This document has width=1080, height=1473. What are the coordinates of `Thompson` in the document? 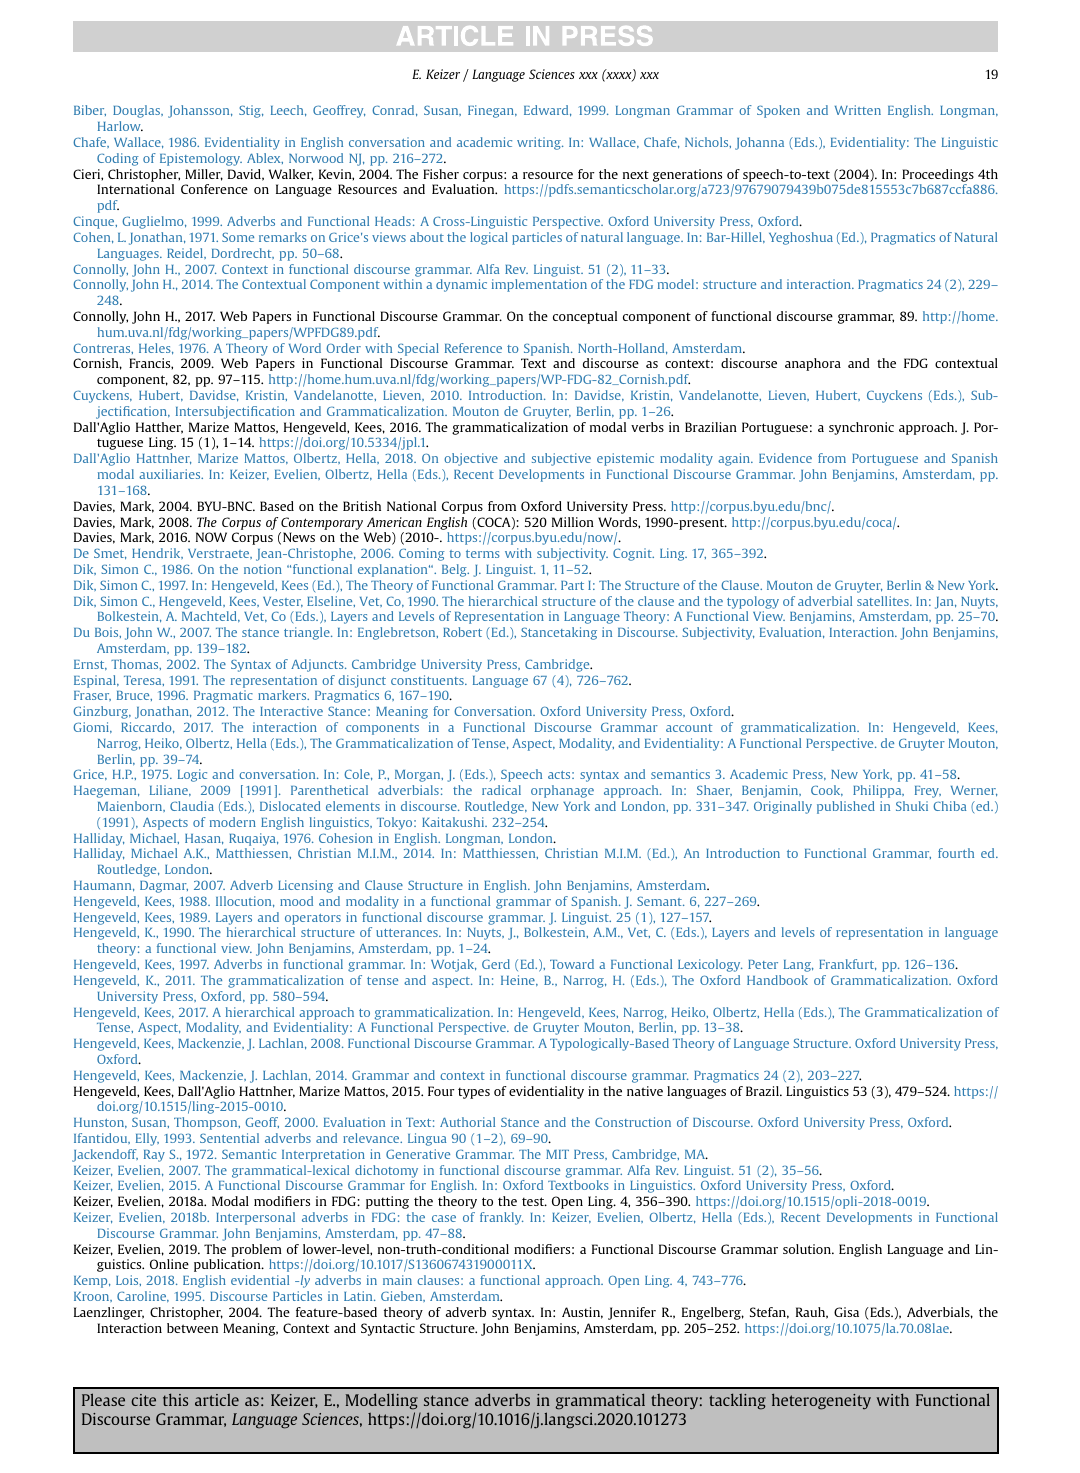 It's located at (207, 1123).
